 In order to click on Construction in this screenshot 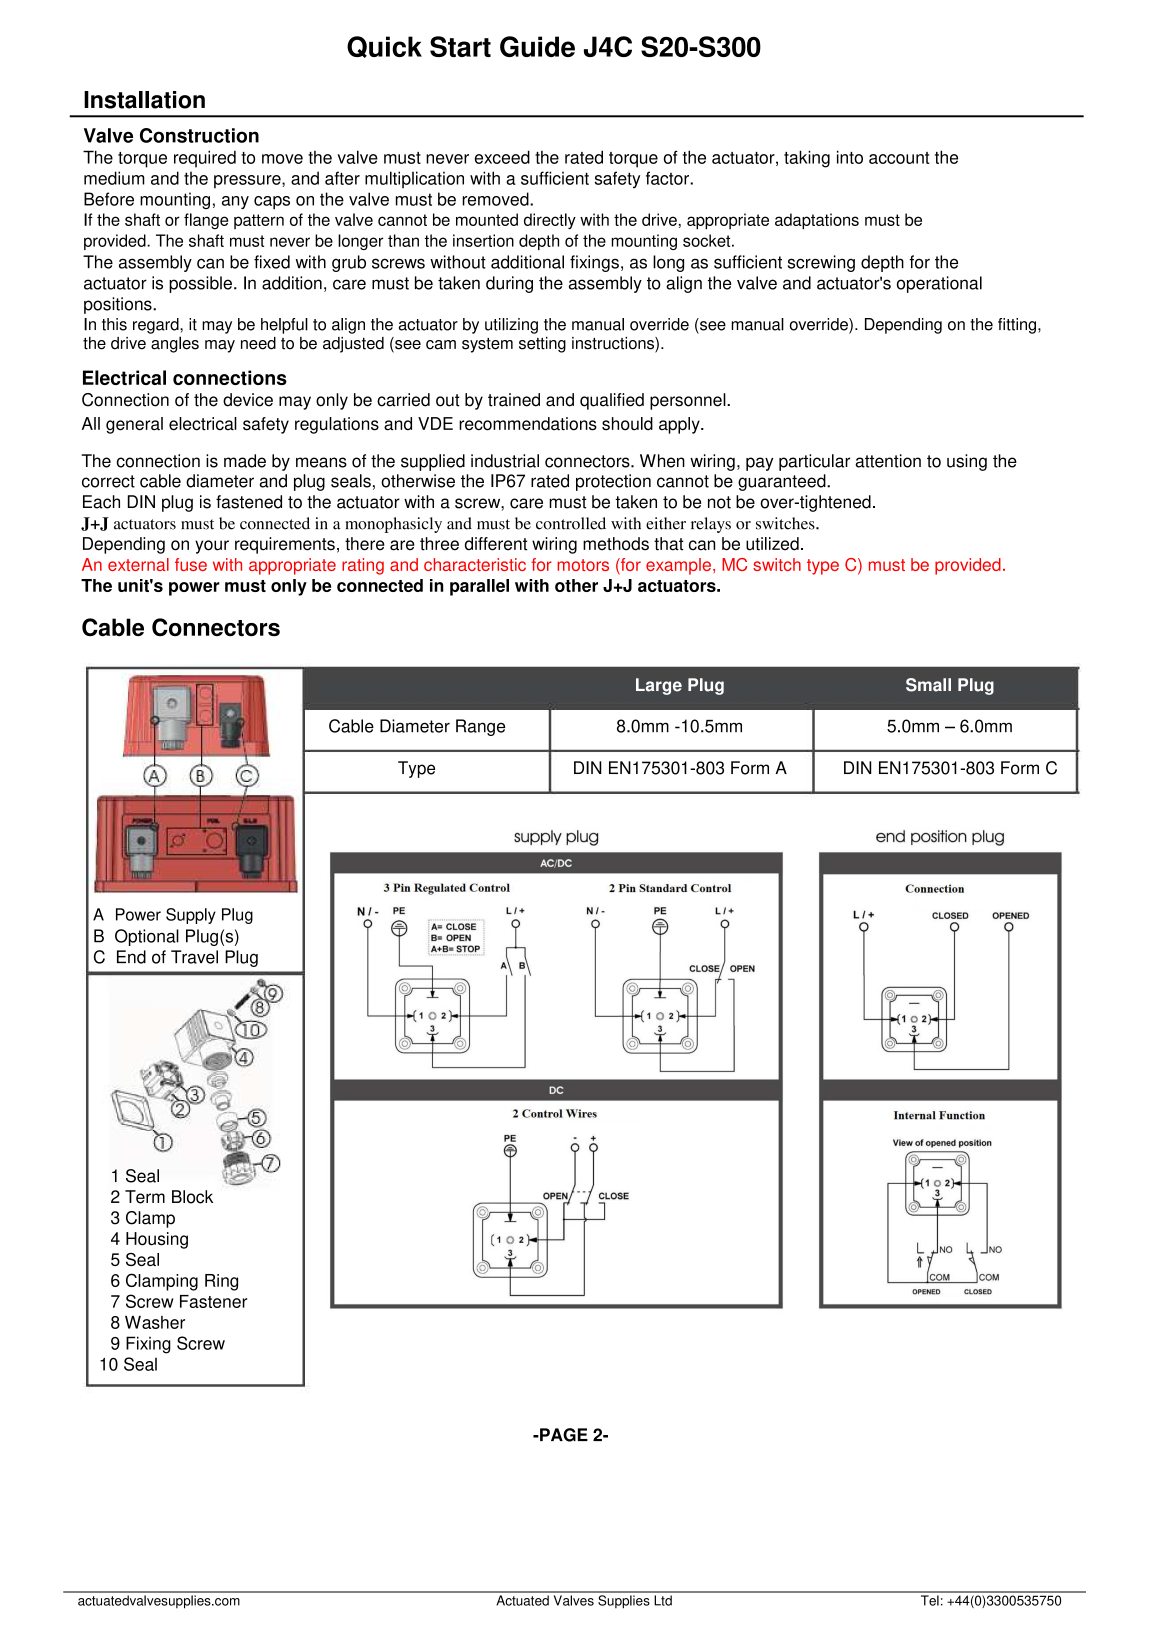, I will do `click(199, 135)`.
